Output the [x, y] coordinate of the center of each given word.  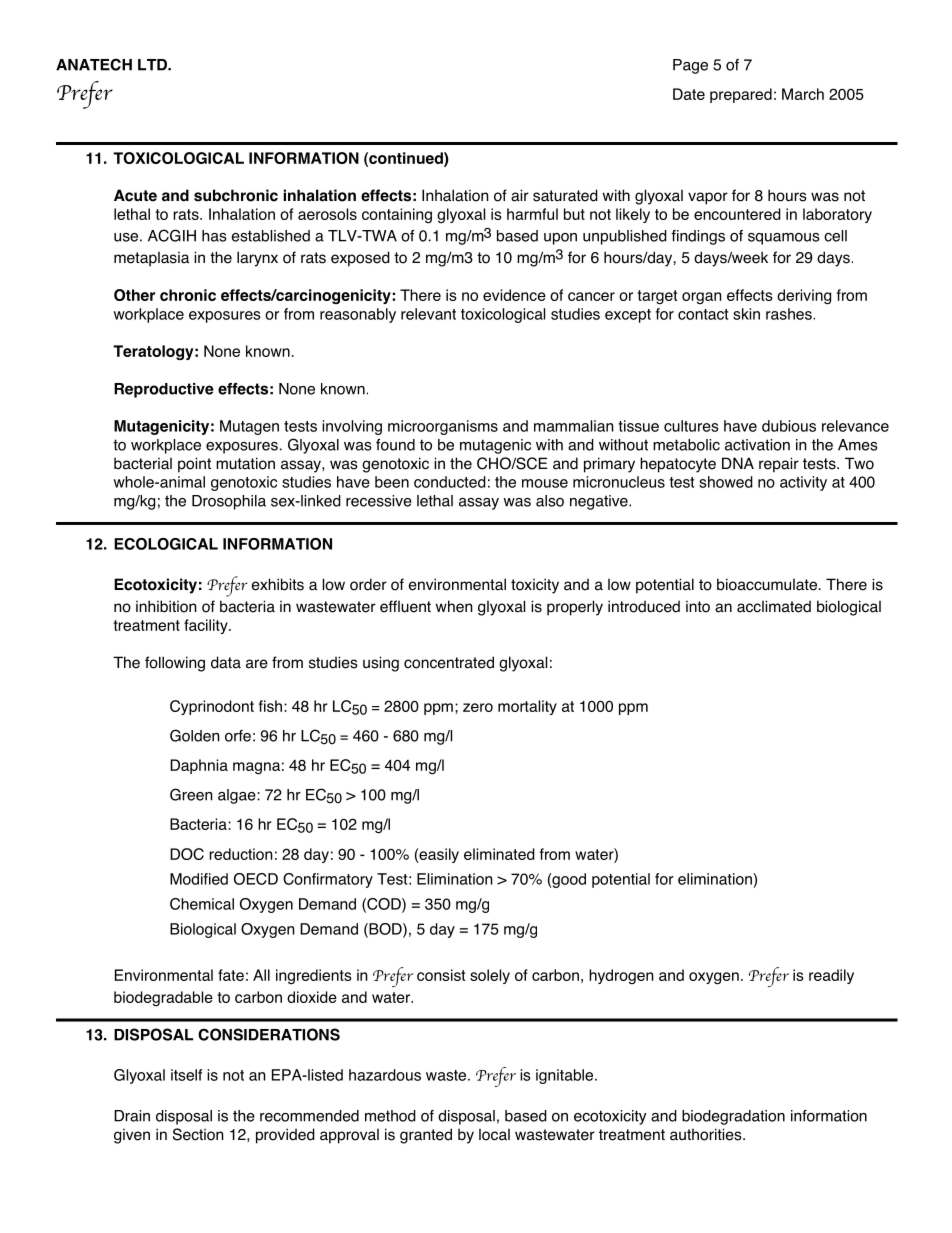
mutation [245, 463]
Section [198, 1134]
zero [478, 707]
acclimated [774, 606]
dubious [789, 426]
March [803, 94]
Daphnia [199, 766]
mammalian [574, 426]
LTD [153, 65]
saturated [565, 195]
